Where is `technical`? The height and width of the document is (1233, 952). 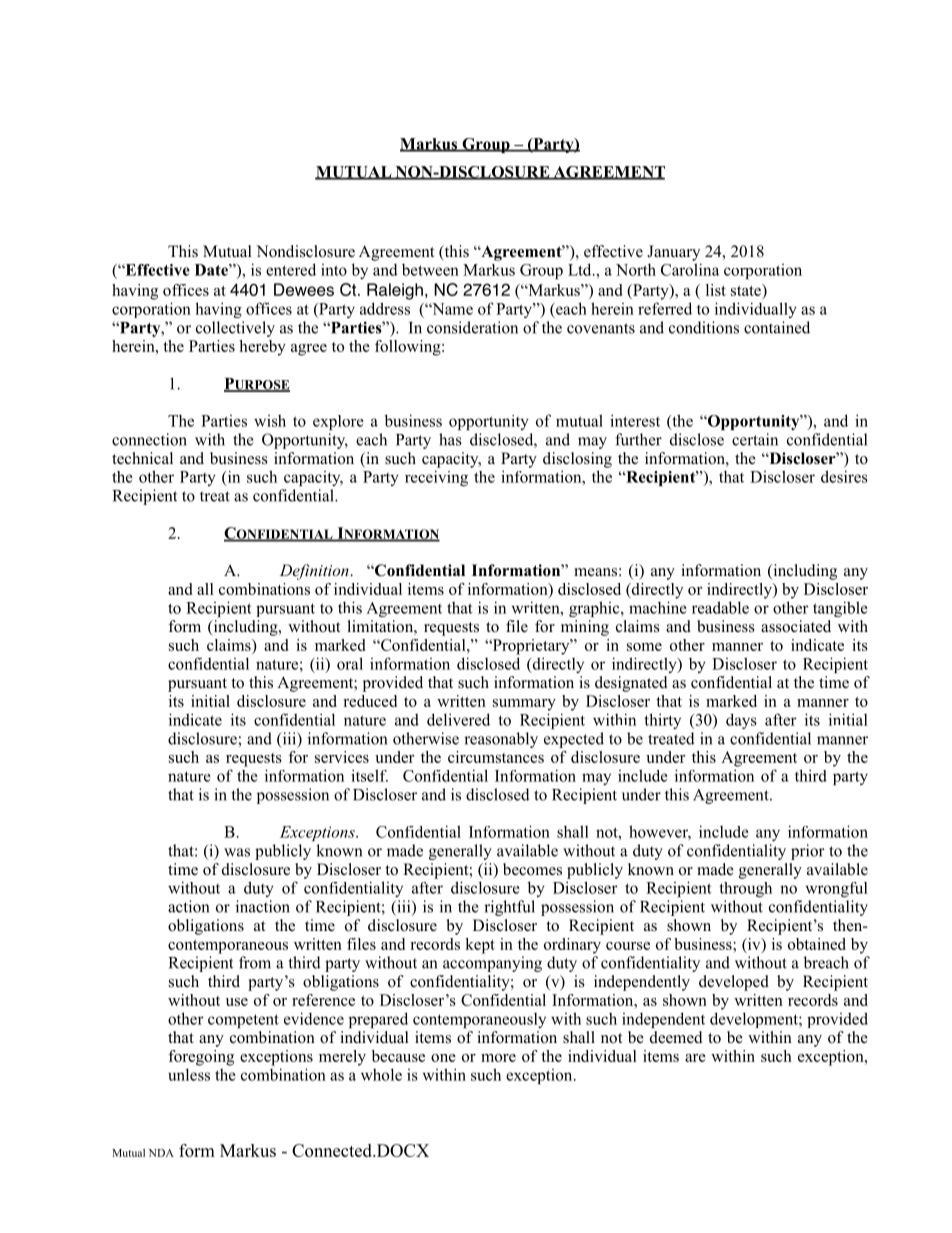
technical is located at coordinates (142, 458).
